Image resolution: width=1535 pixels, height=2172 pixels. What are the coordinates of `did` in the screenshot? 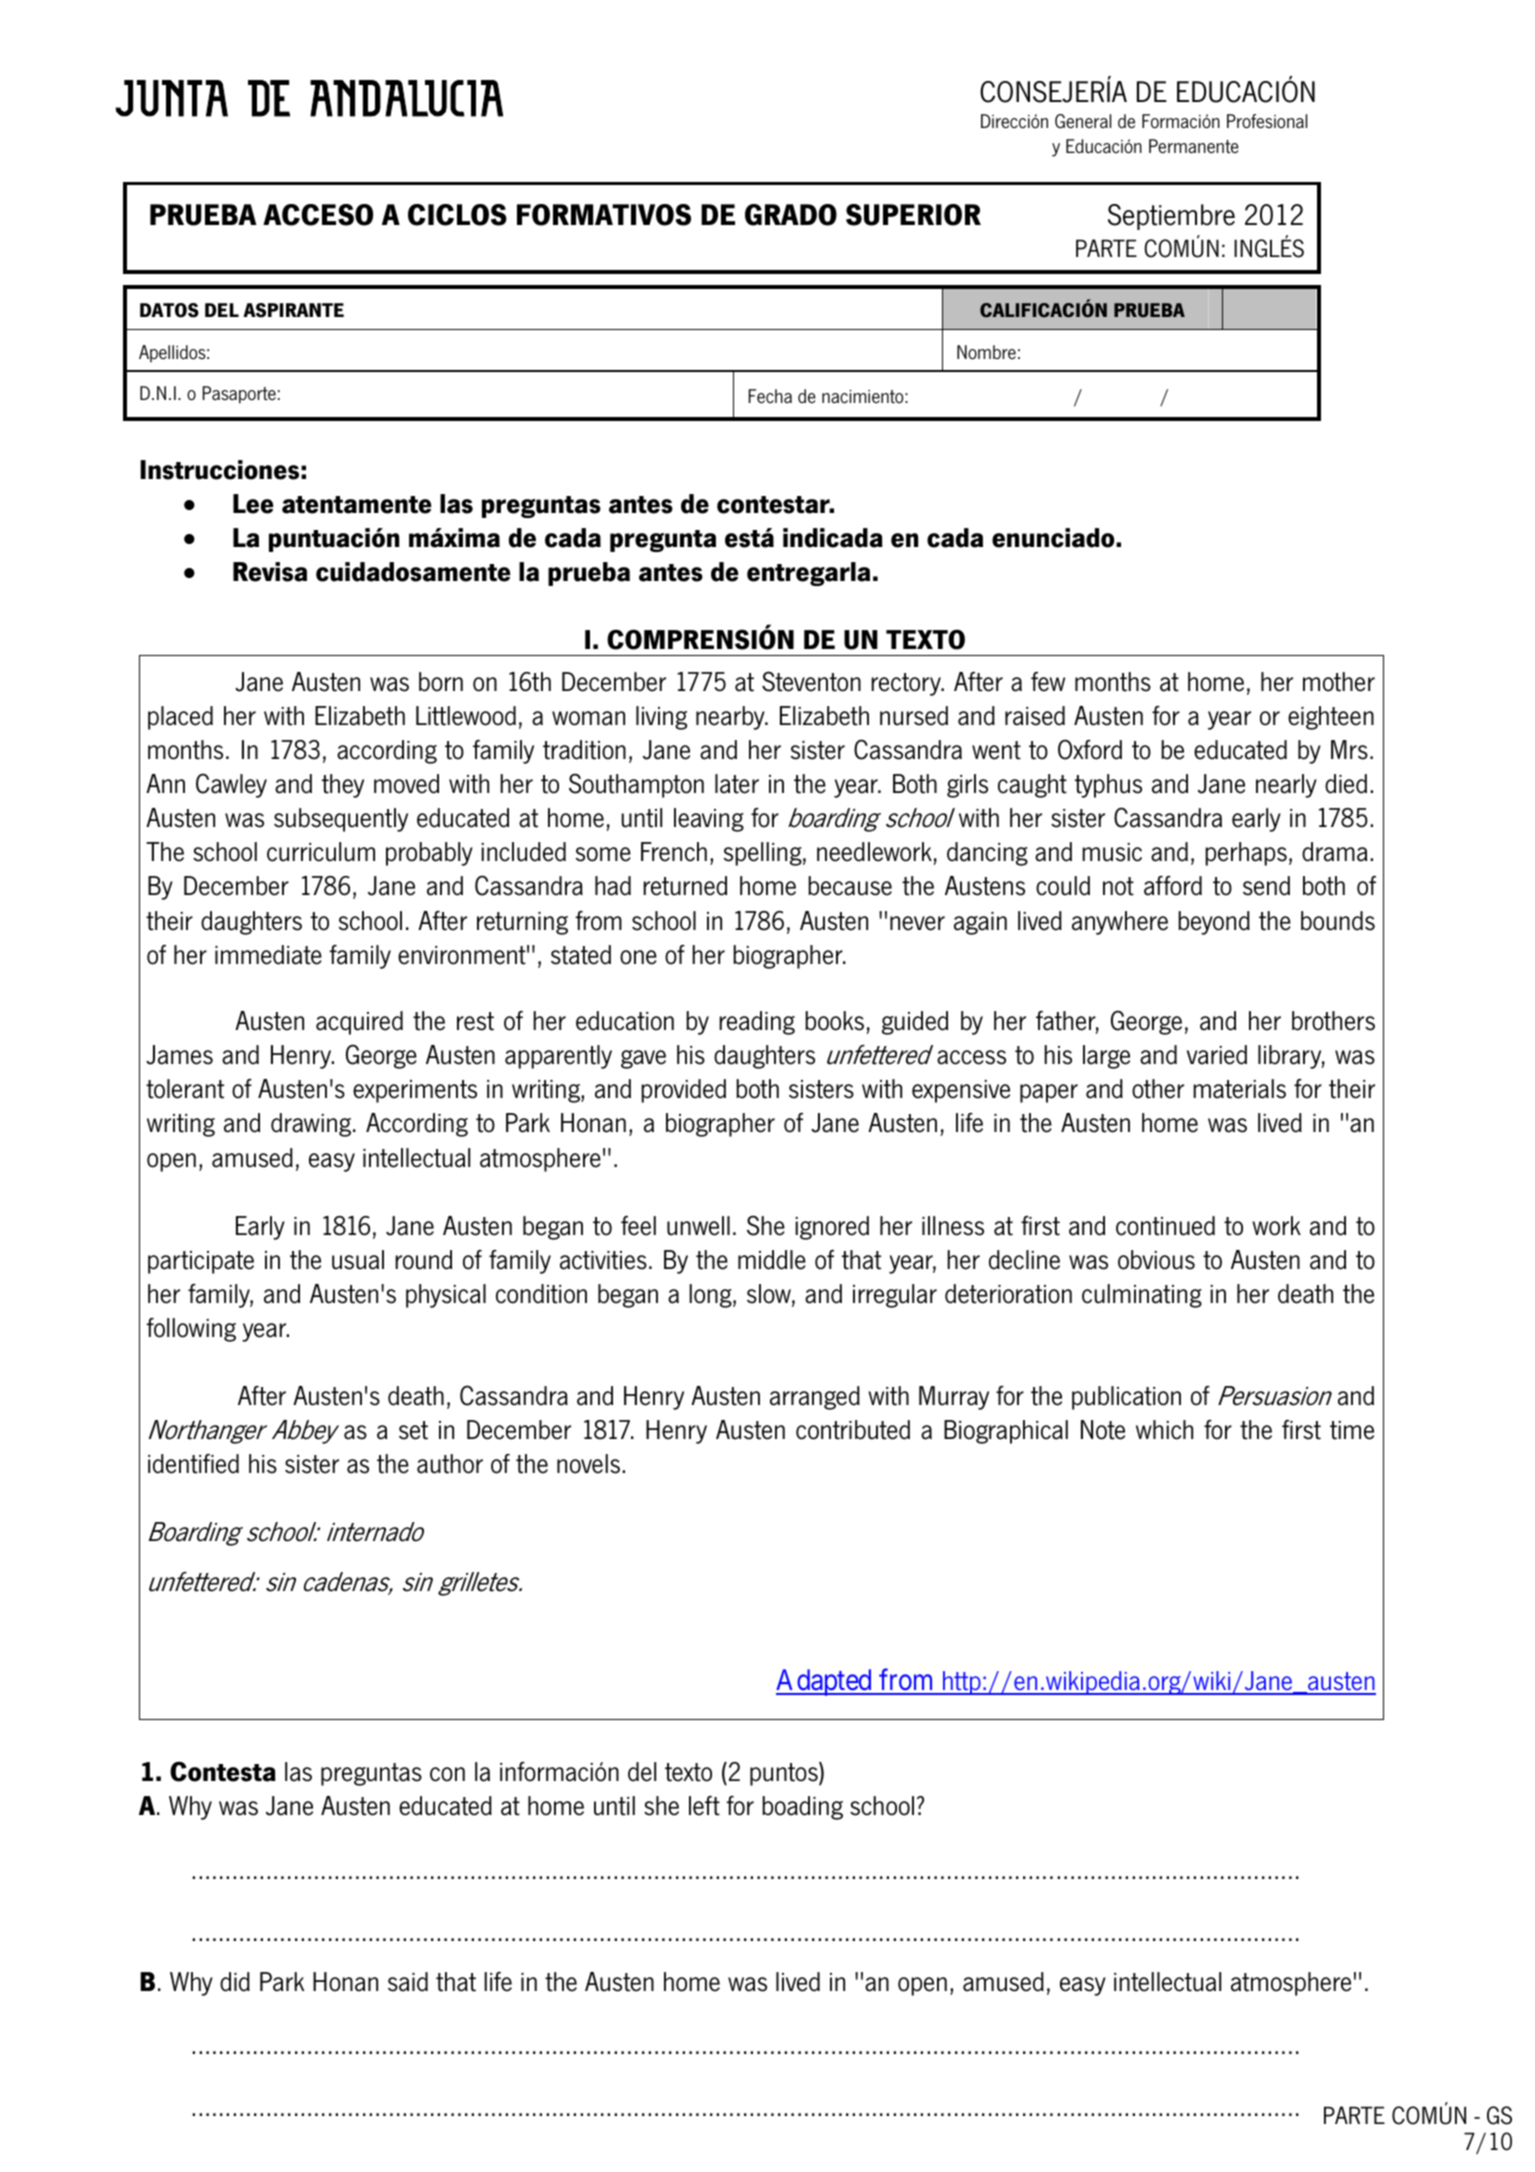 It's located at (235, 1982).
